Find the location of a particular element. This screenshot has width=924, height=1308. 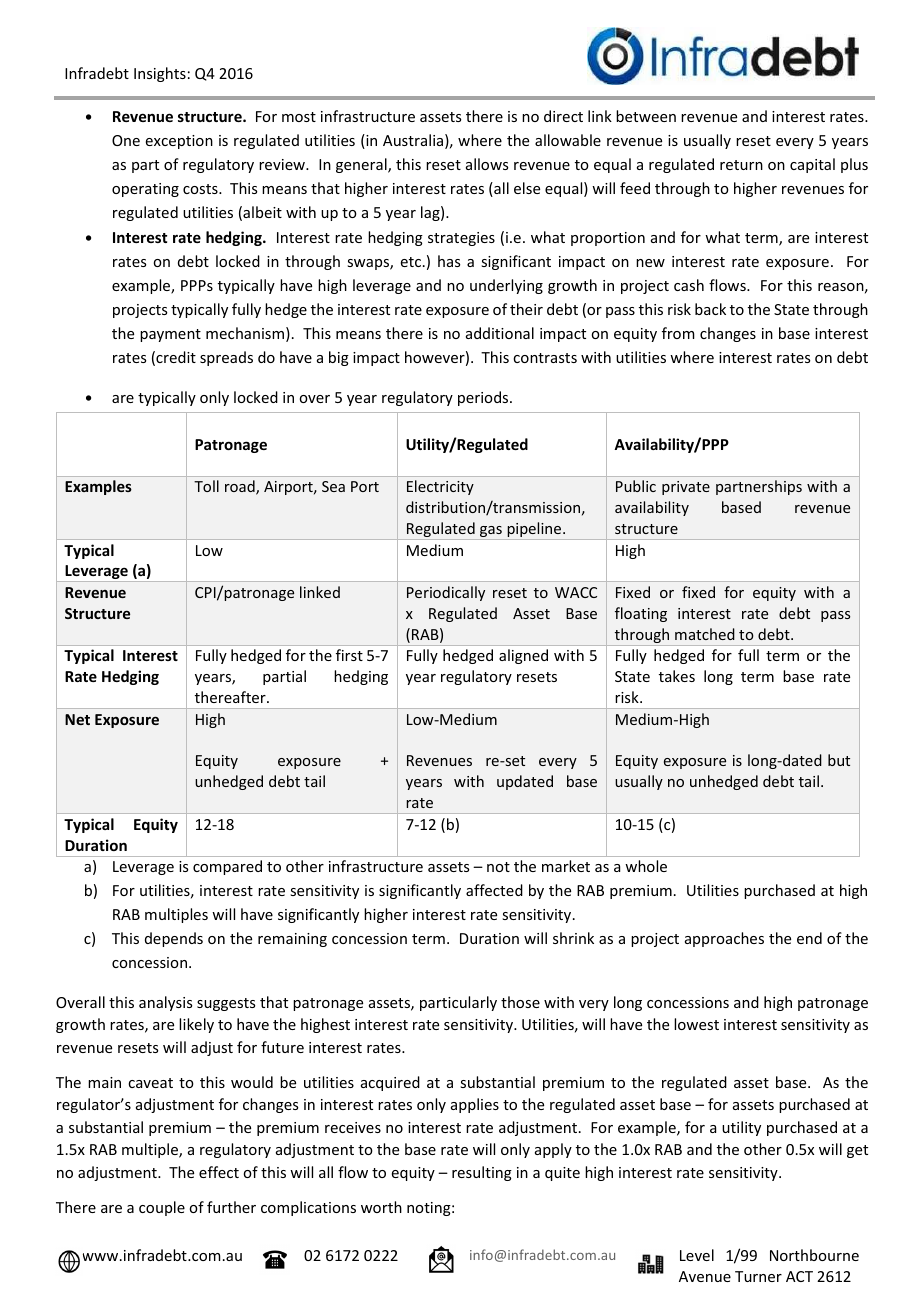

return is located at coordinates (741, 165).
